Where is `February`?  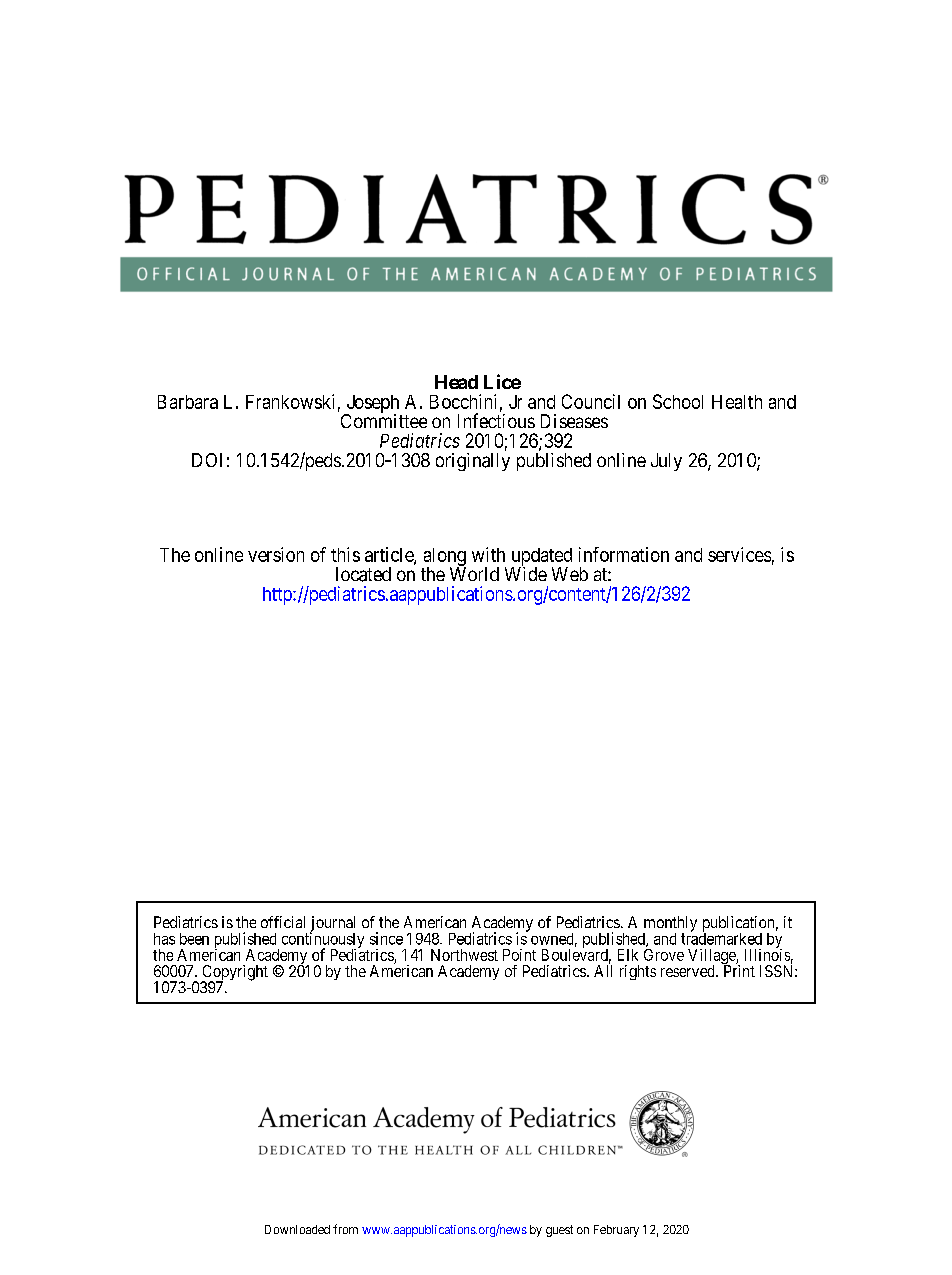 February is located at coordinates (616, 1231).
